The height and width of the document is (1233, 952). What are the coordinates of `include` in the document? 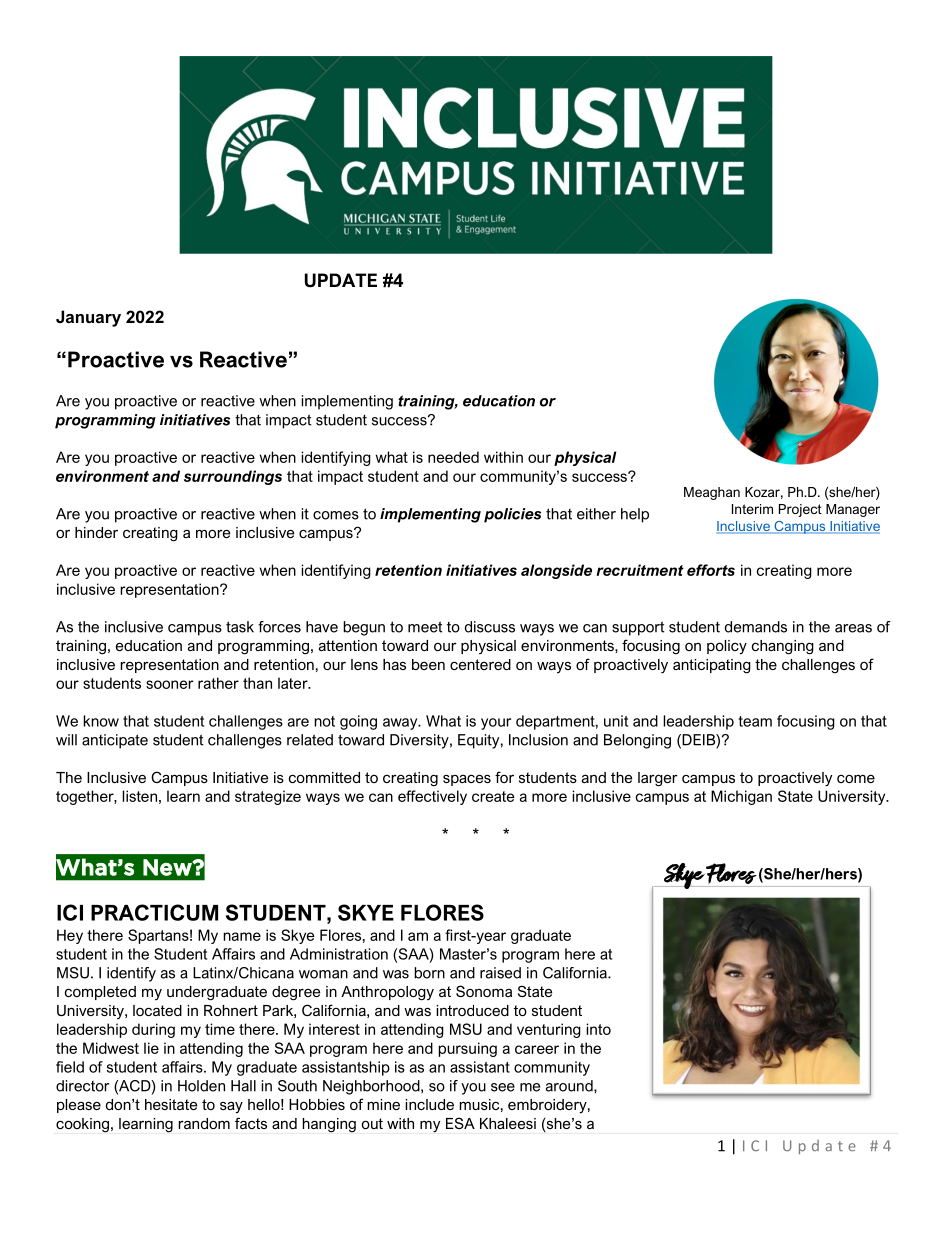 It's located at (429, 1104).
